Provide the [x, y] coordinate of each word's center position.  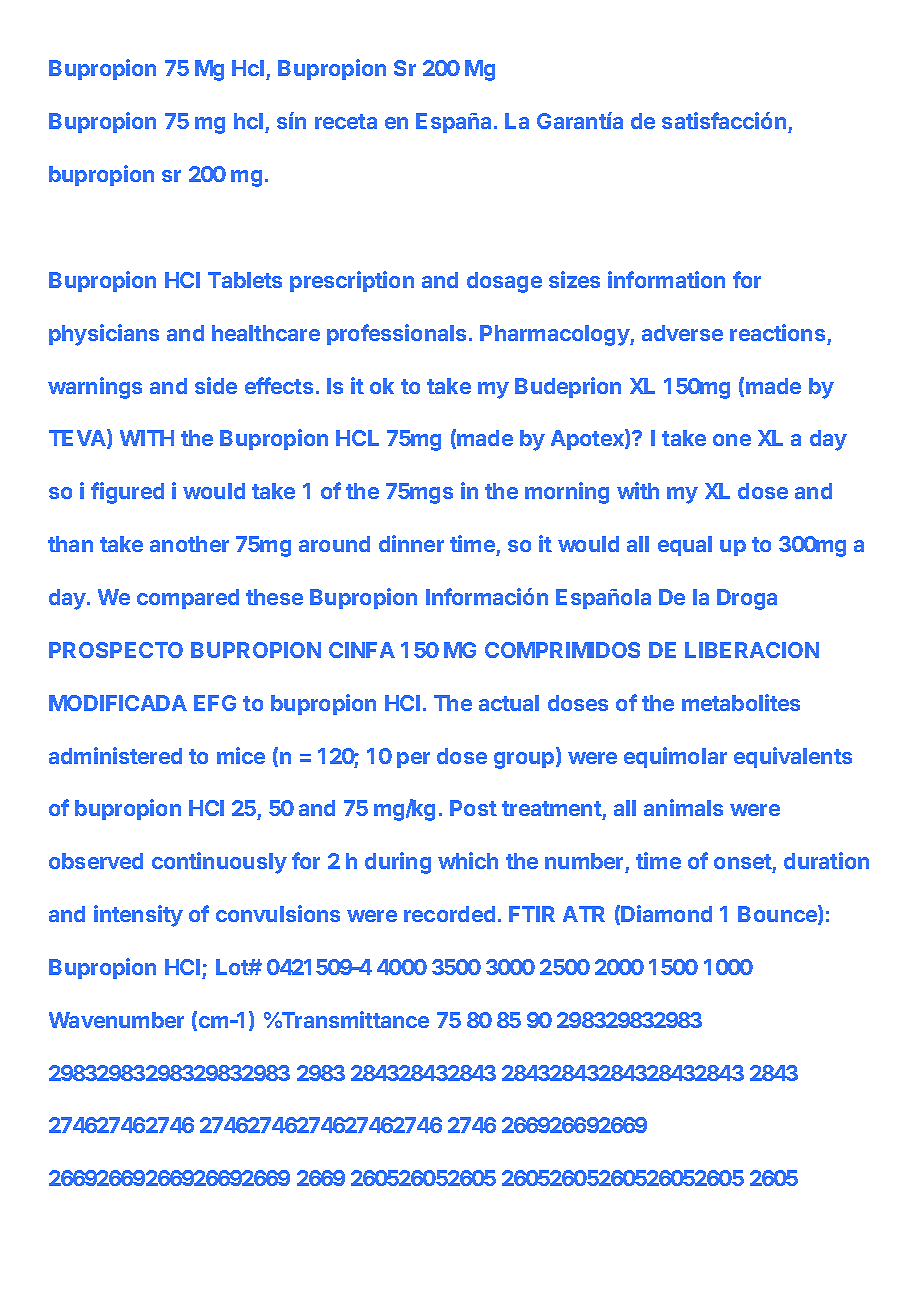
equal [685, 546]
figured [127, 493]
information [666, 279]
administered [115, 755]
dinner [411, 543]
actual [509, 703]
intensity [138, 916]
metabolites [741, 702]
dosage [504, 282]
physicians [104, 335]
